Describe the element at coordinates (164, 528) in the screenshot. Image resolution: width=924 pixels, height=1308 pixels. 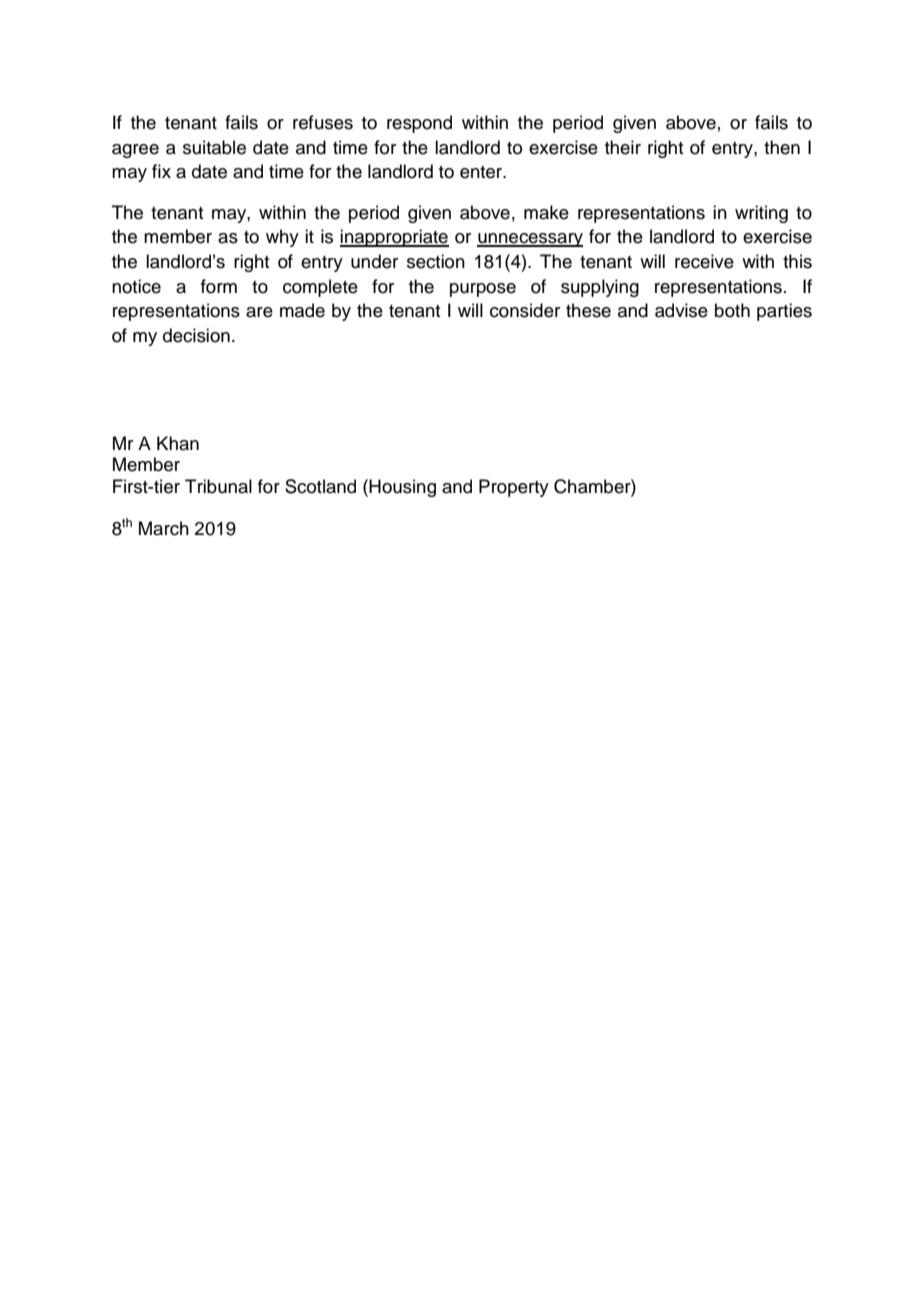
I see `March` at that location.
